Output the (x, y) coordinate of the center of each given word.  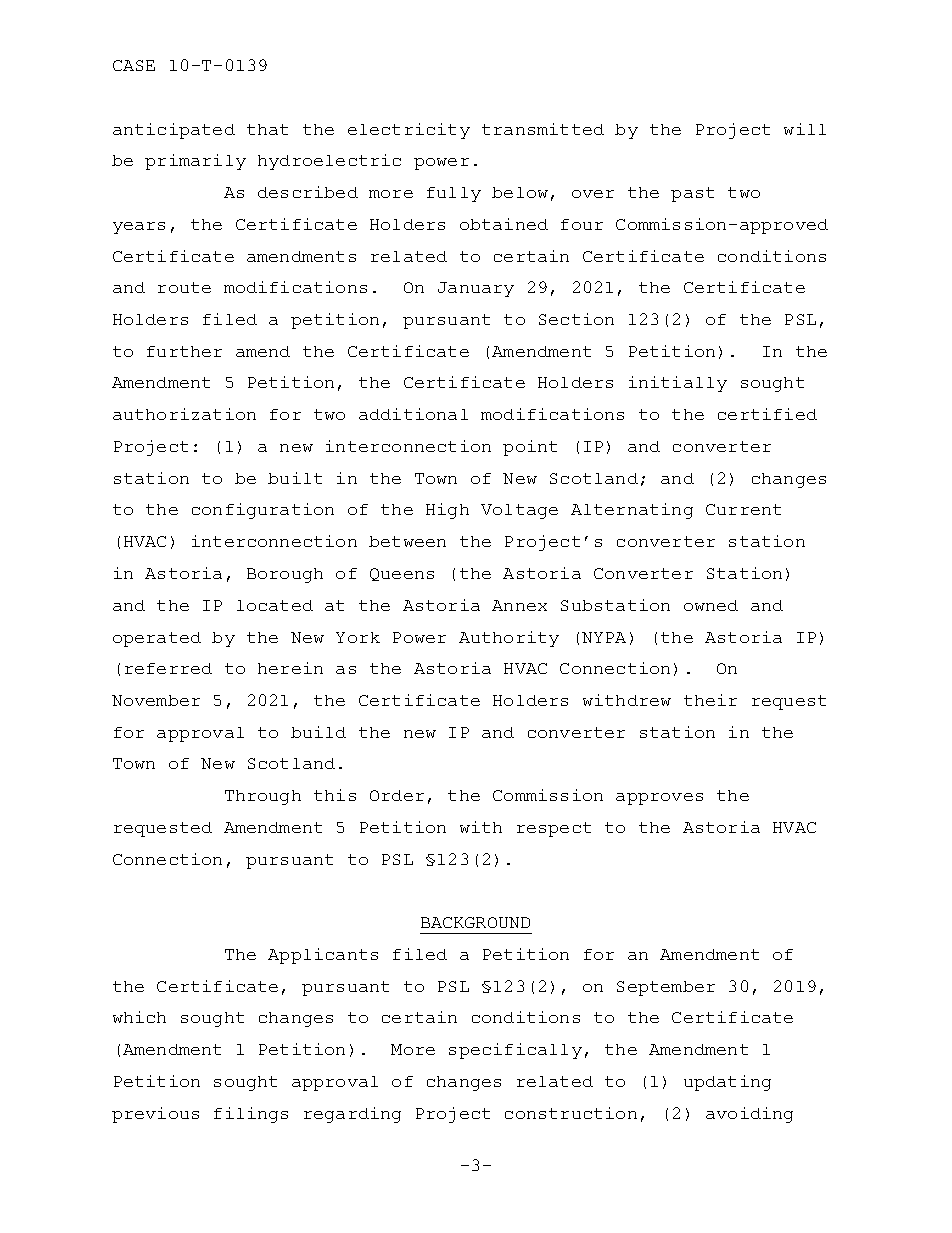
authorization (184, 414)
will (805, 129)
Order (397, 795)
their (710, 700)
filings (251, 1115)
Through (263, 797)
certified (767, 414)
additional (413, 414)
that (267, 129)
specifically (515, 1051)
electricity (409, 131)
